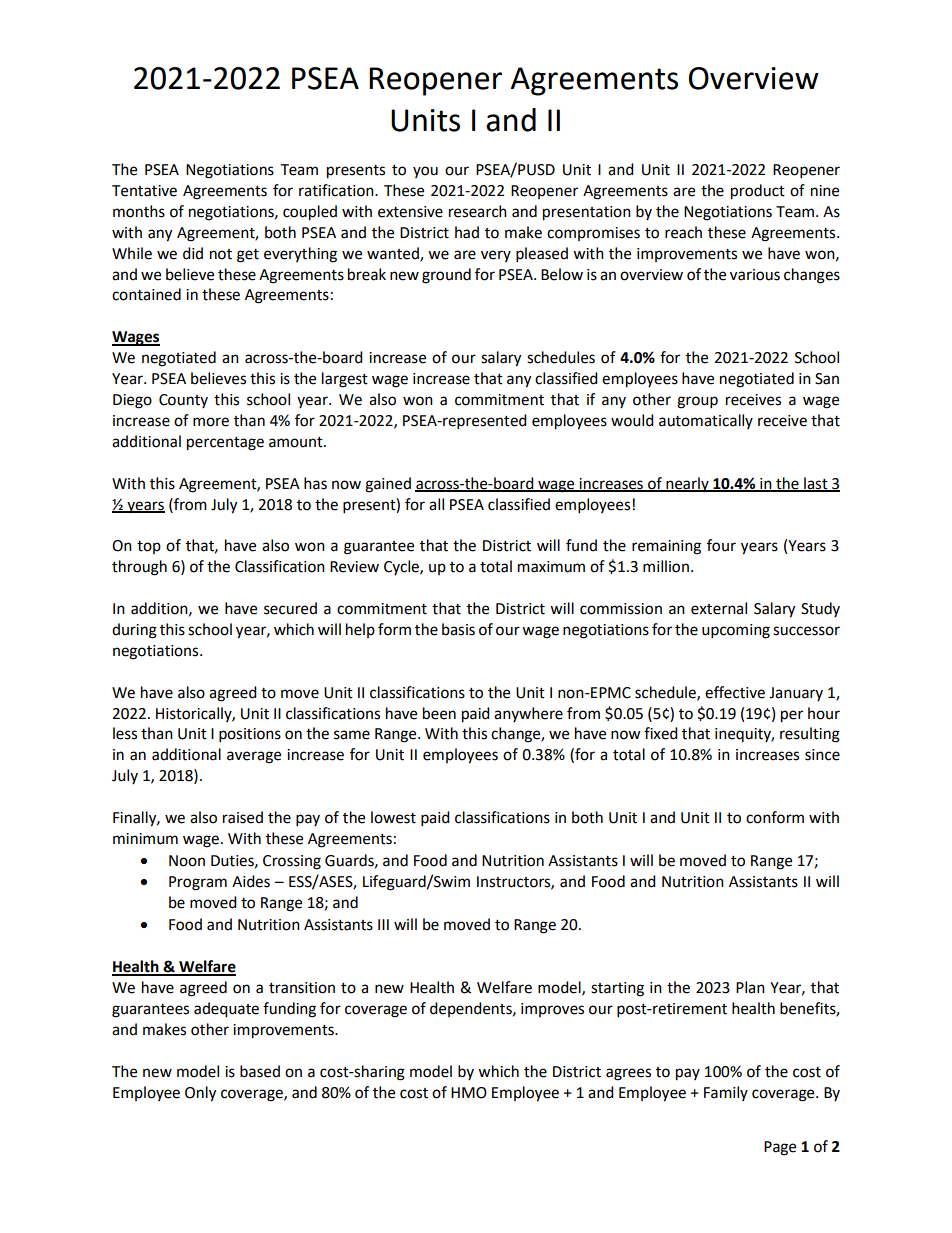 This page has width=952, height=1233. Describe the element at coordinates (706, 421) in the page. I see `automatically` at that location.
